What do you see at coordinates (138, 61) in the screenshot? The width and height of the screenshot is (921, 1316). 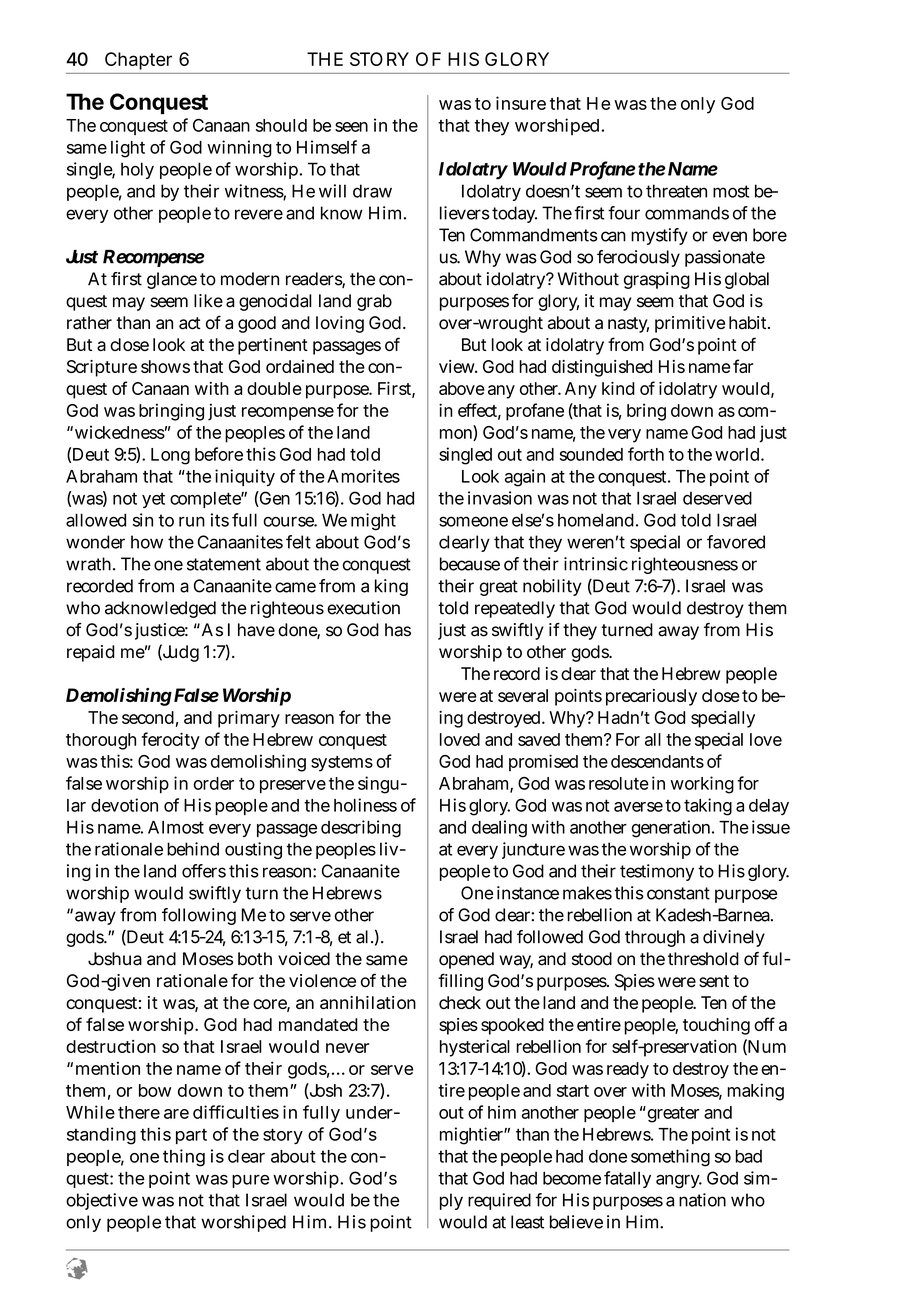 I see `Chapter` at bounding box center [138, 61].
